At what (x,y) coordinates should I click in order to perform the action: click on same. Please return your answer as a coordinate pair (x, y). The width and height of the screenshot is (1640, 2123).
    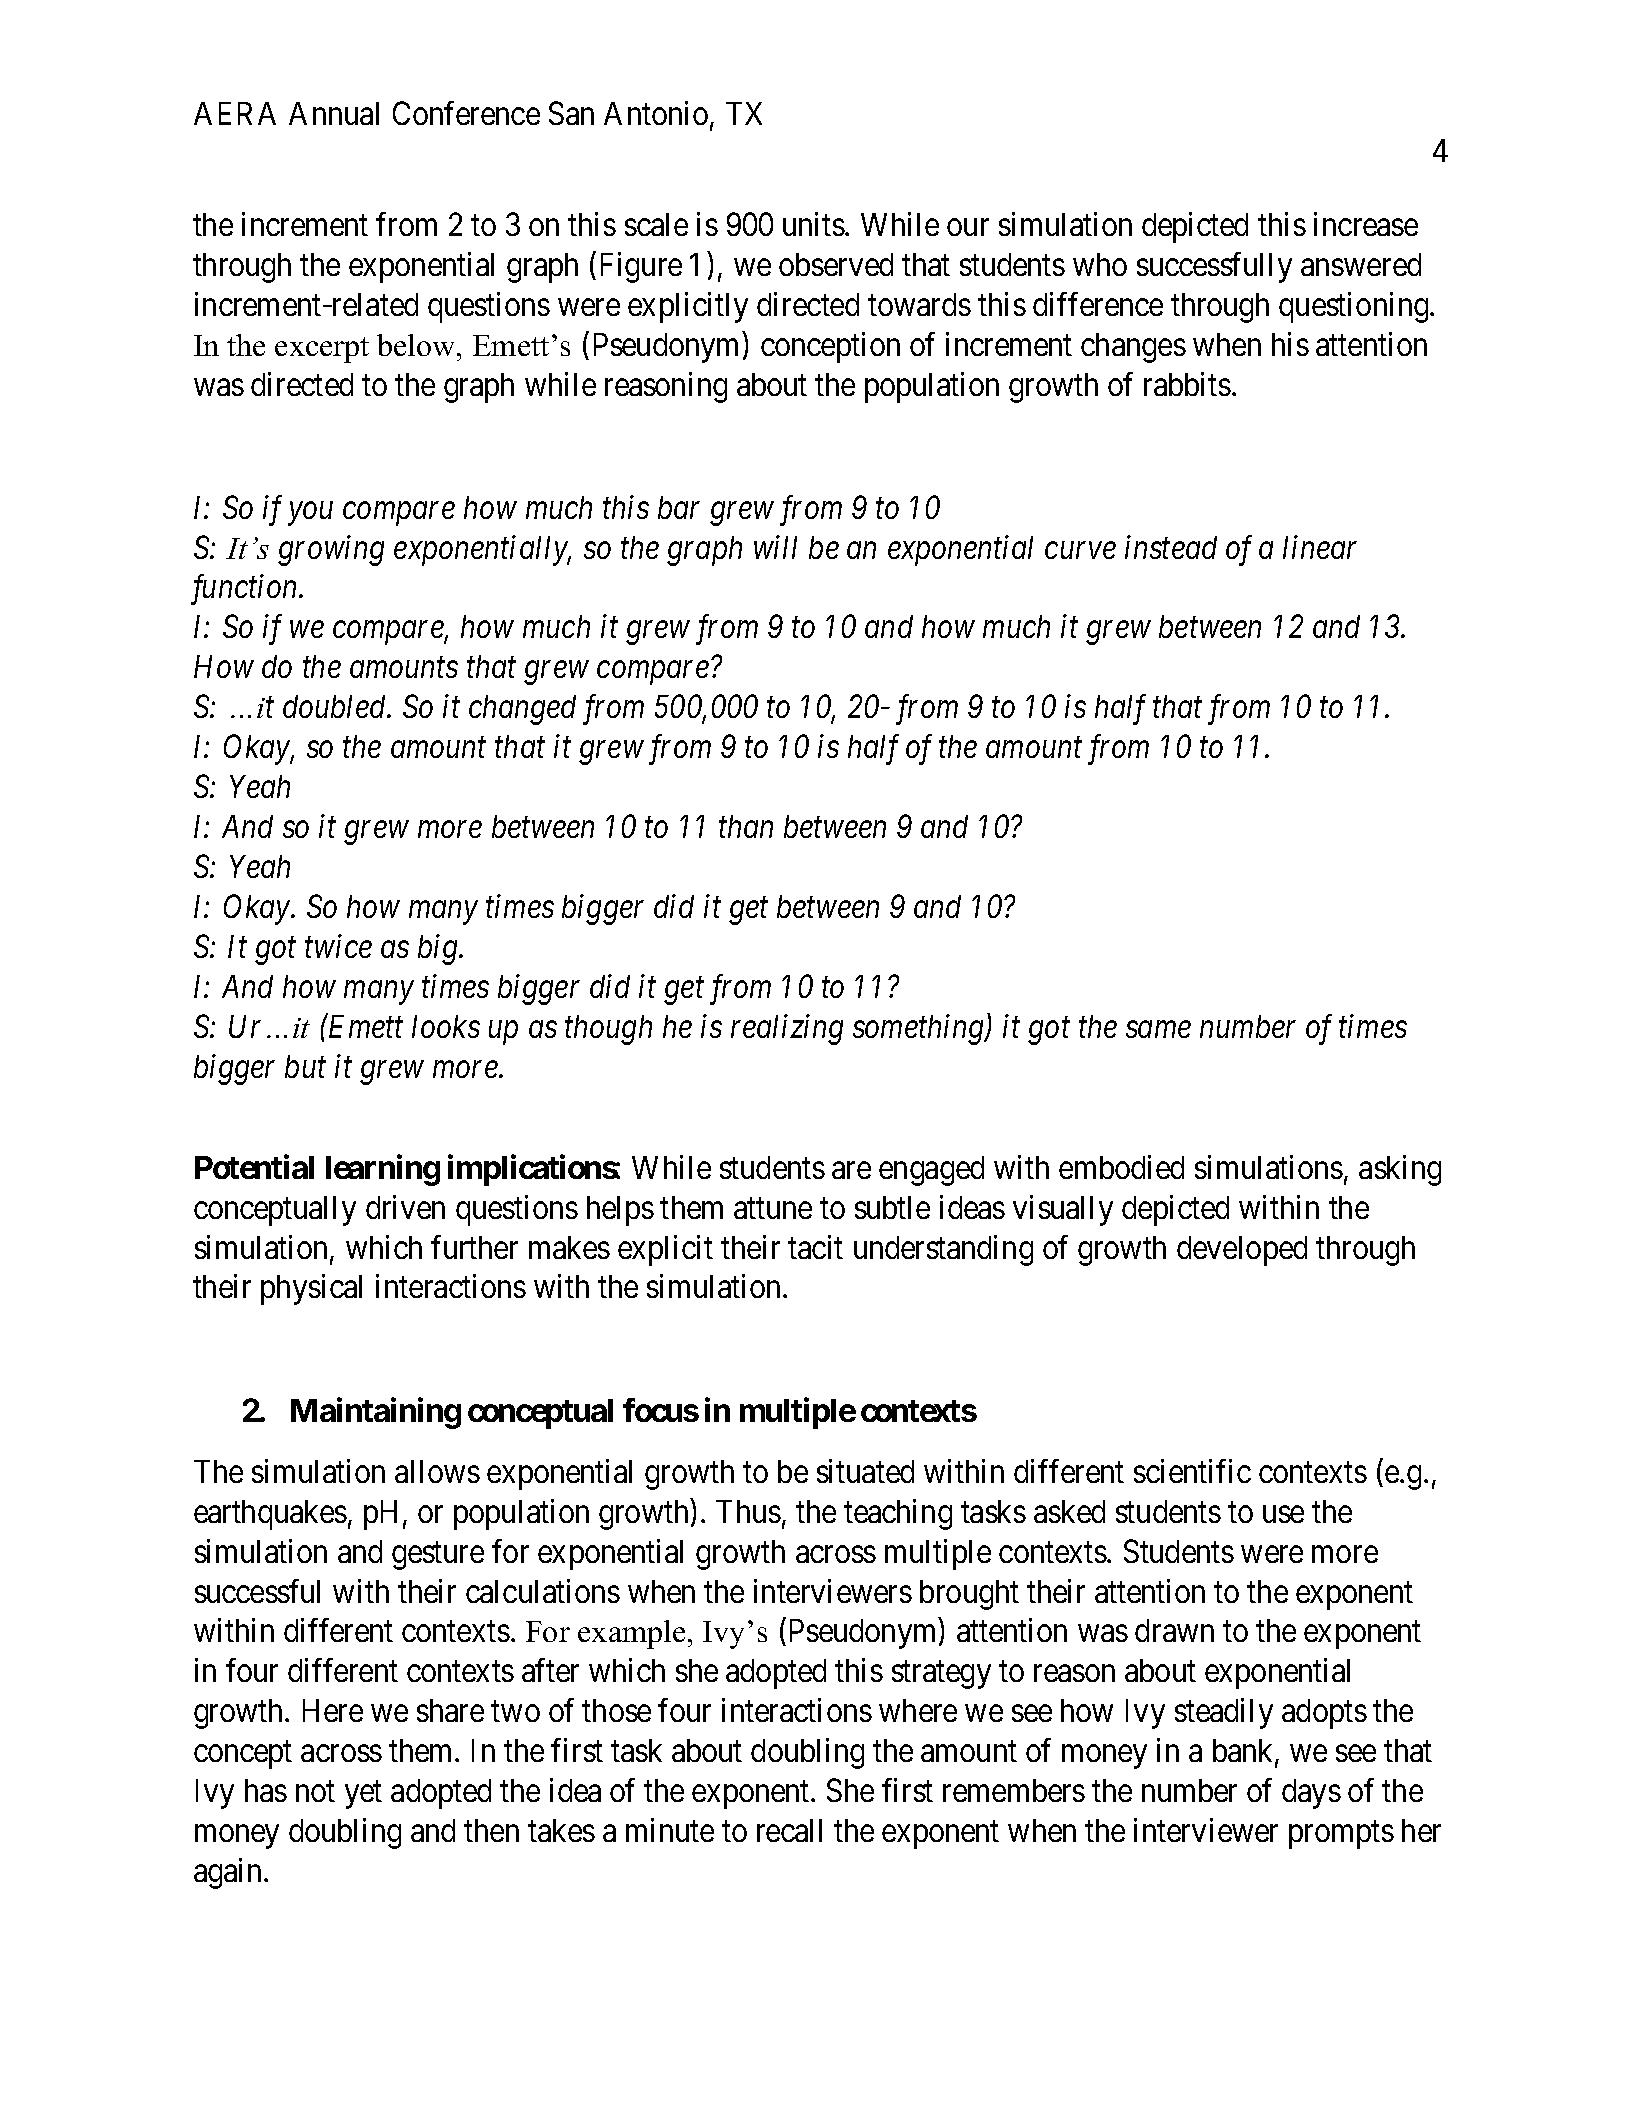
    Looking at the image, I should click on (1158, 1029).
